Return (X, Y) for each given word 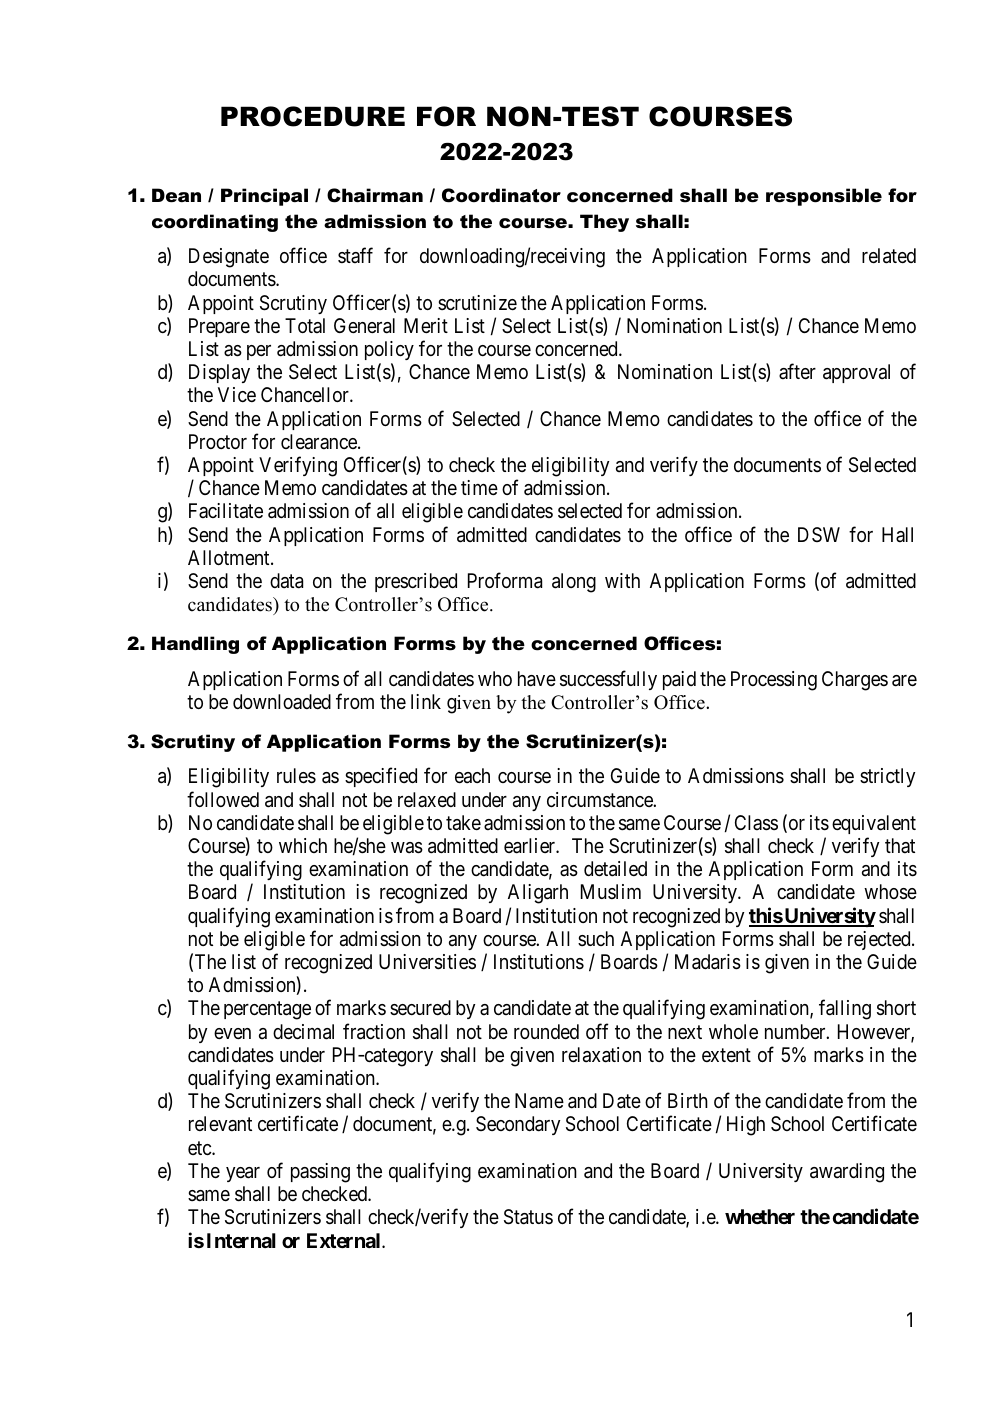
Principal (264, 197)
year (243, 1174)
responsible (824, 197)
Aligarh (538, 894)
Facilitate (226, 511)
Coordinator (501, 195)
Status (528, 1217)
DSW (819, 534)
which (303, 845)
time (479, 487)
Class (756, 823)
